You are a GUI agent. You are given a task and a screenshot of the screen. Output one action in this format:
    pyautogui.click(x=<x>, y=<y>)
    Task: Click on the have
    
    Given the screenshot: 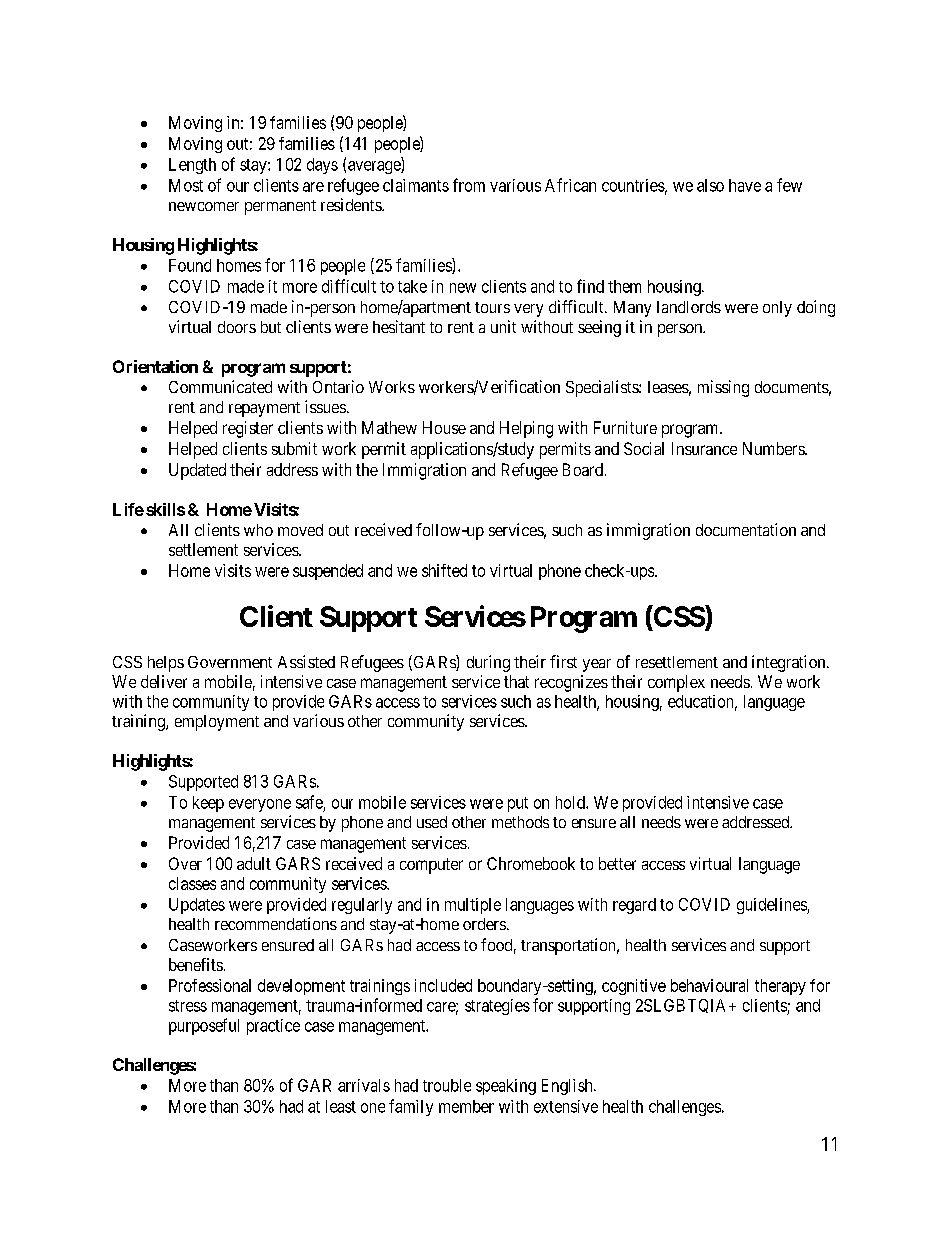 What is the action you would take?
    pyautogui.click(x=745, y=185)
